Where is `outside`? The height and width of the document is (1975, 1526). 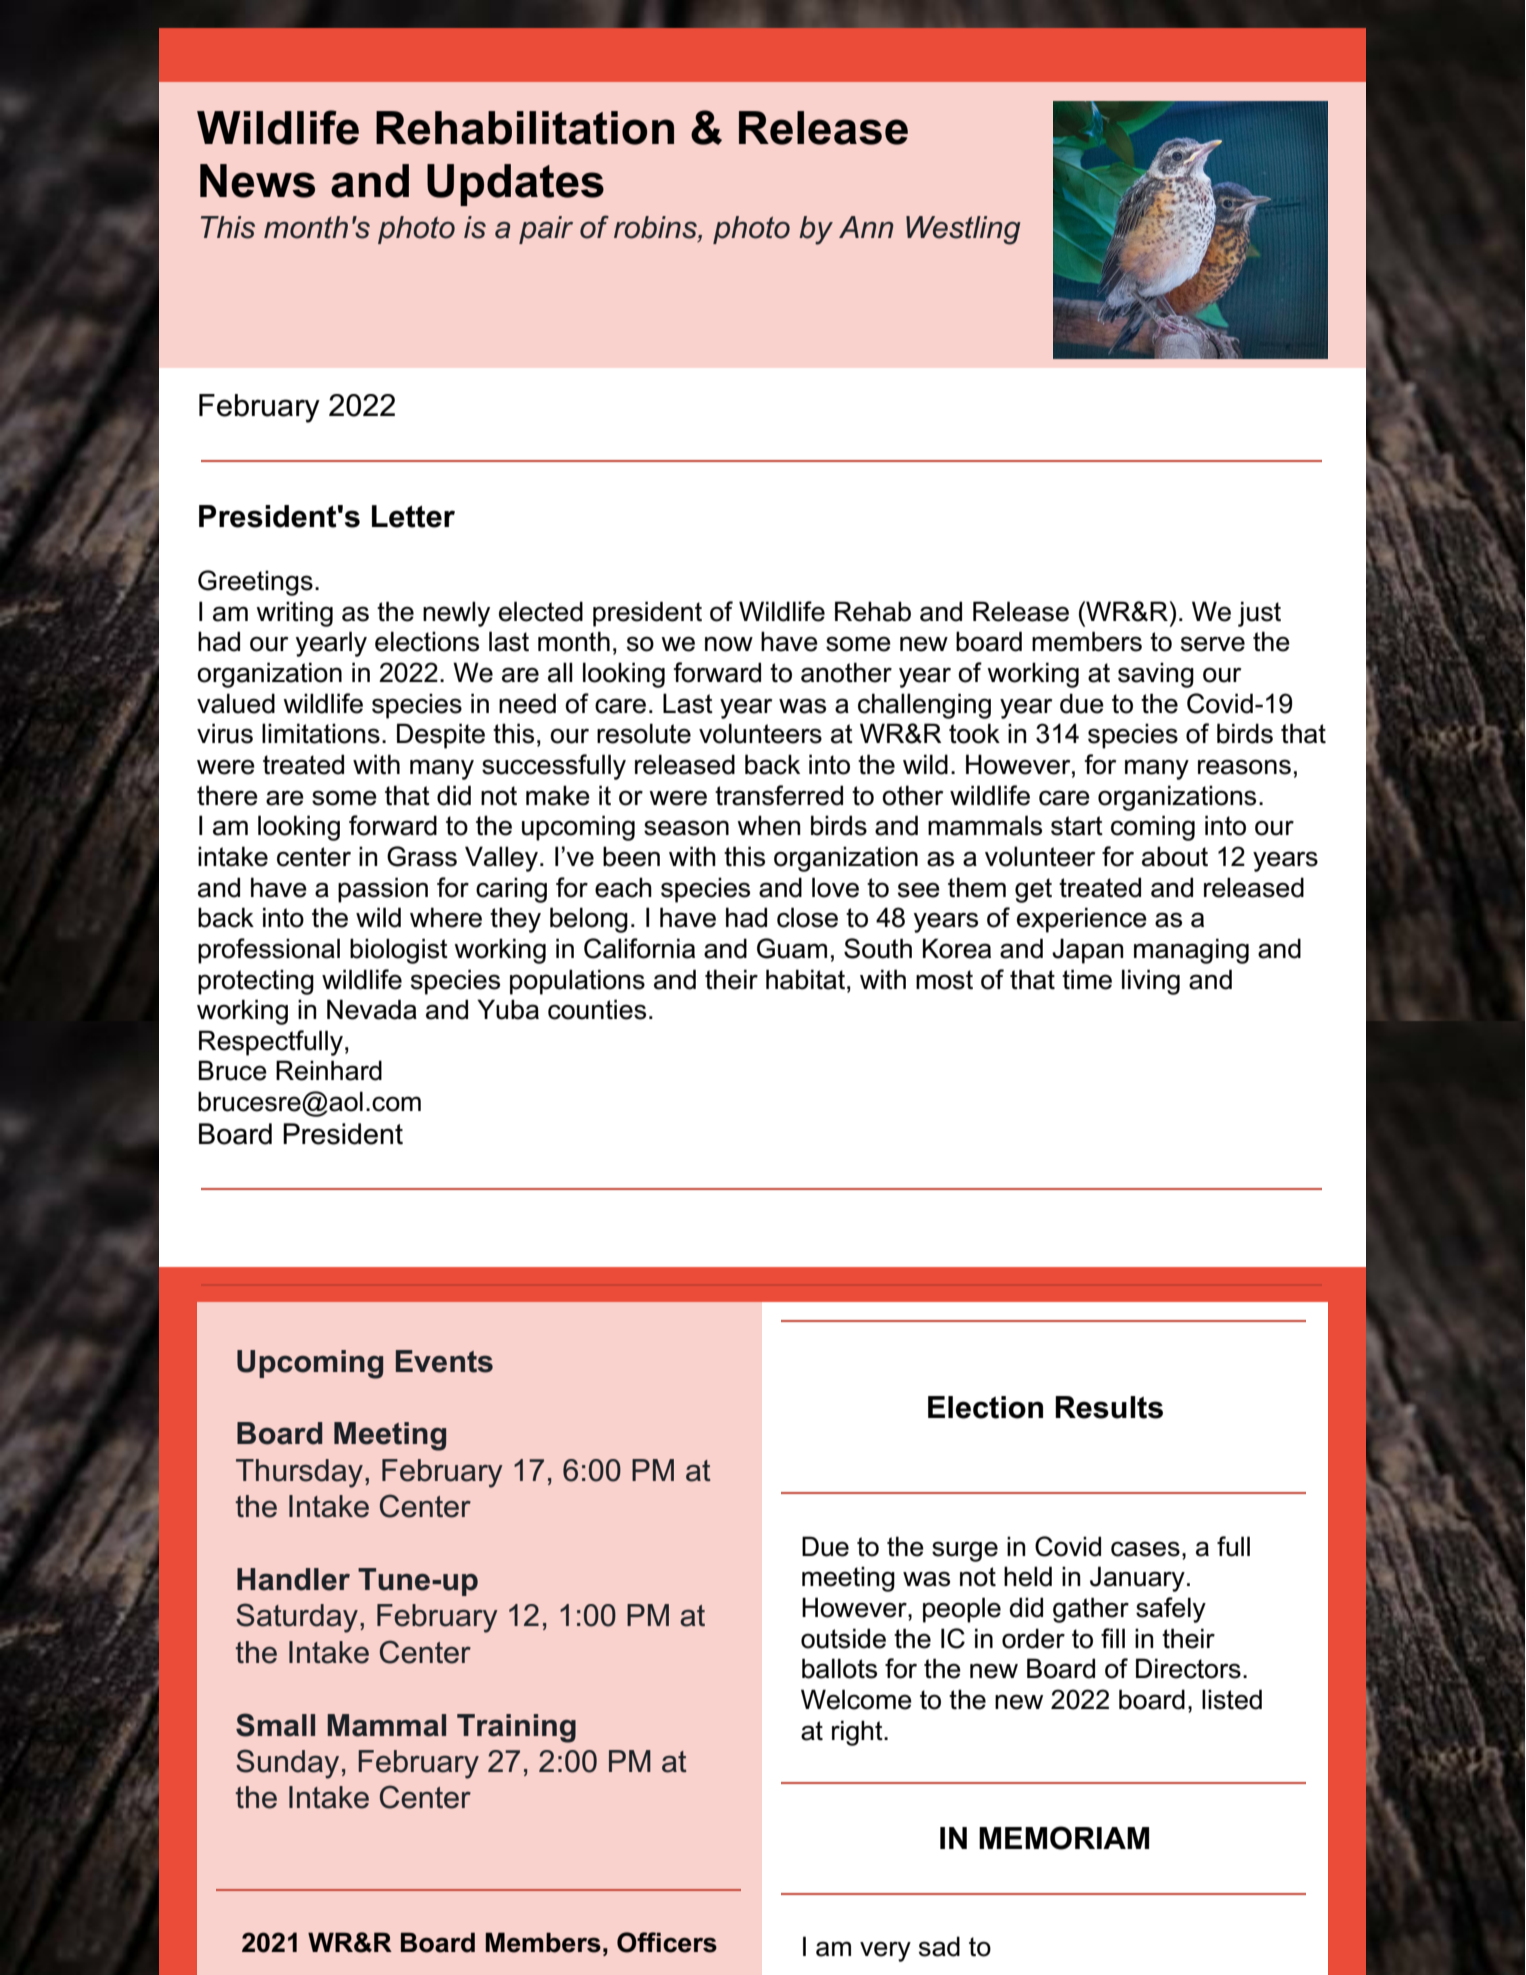
outside is located at coordinates (843, 1638).
